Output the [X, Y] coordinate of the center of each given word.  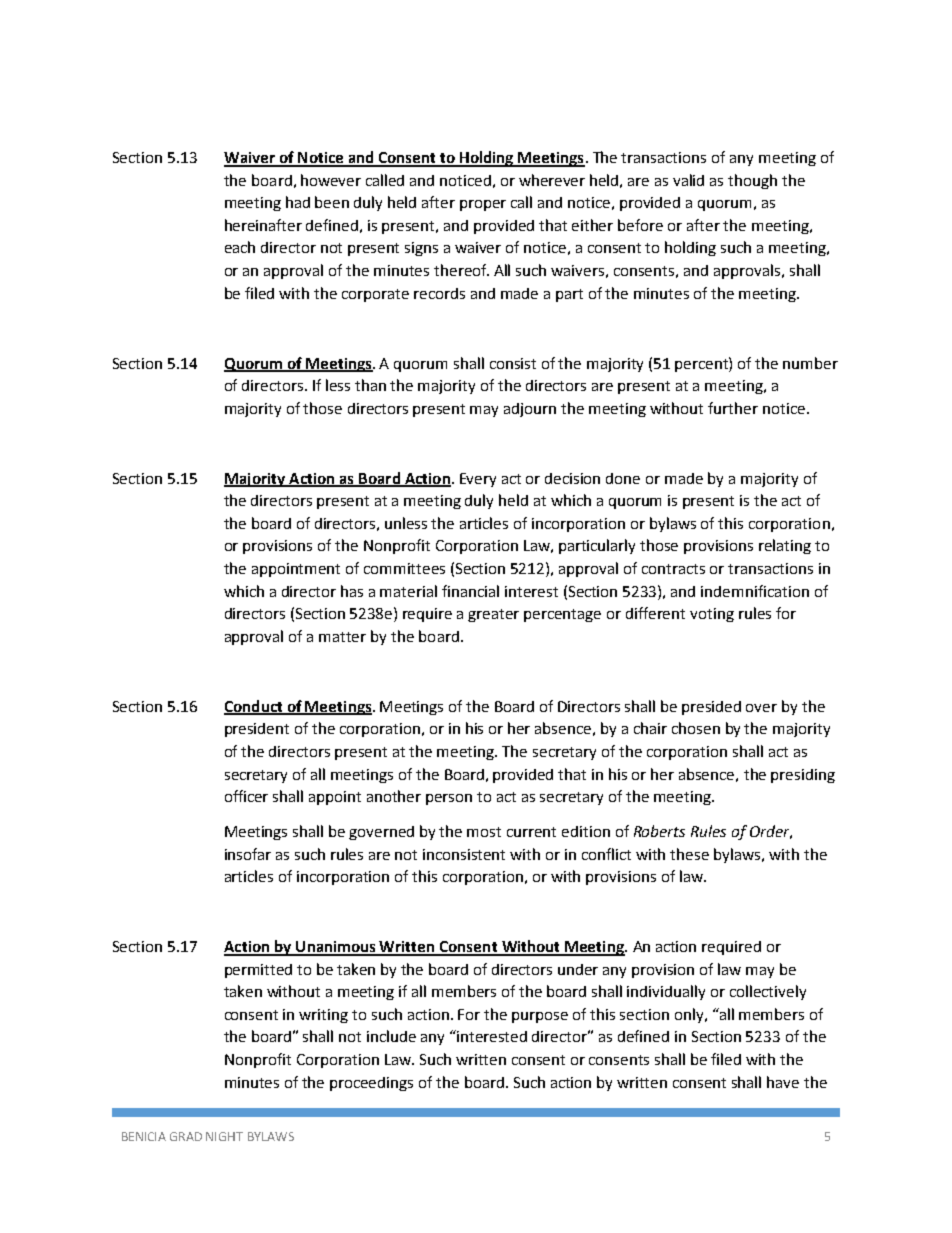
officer [246, 796]
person [449, 799]
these [689, 854]
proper [483, 205]
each [240, 247]
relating [785, 546]
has [352, 591]
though [752, 181]
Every [478, 480]
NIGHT [224, 1136]
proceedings [371, 1084]
